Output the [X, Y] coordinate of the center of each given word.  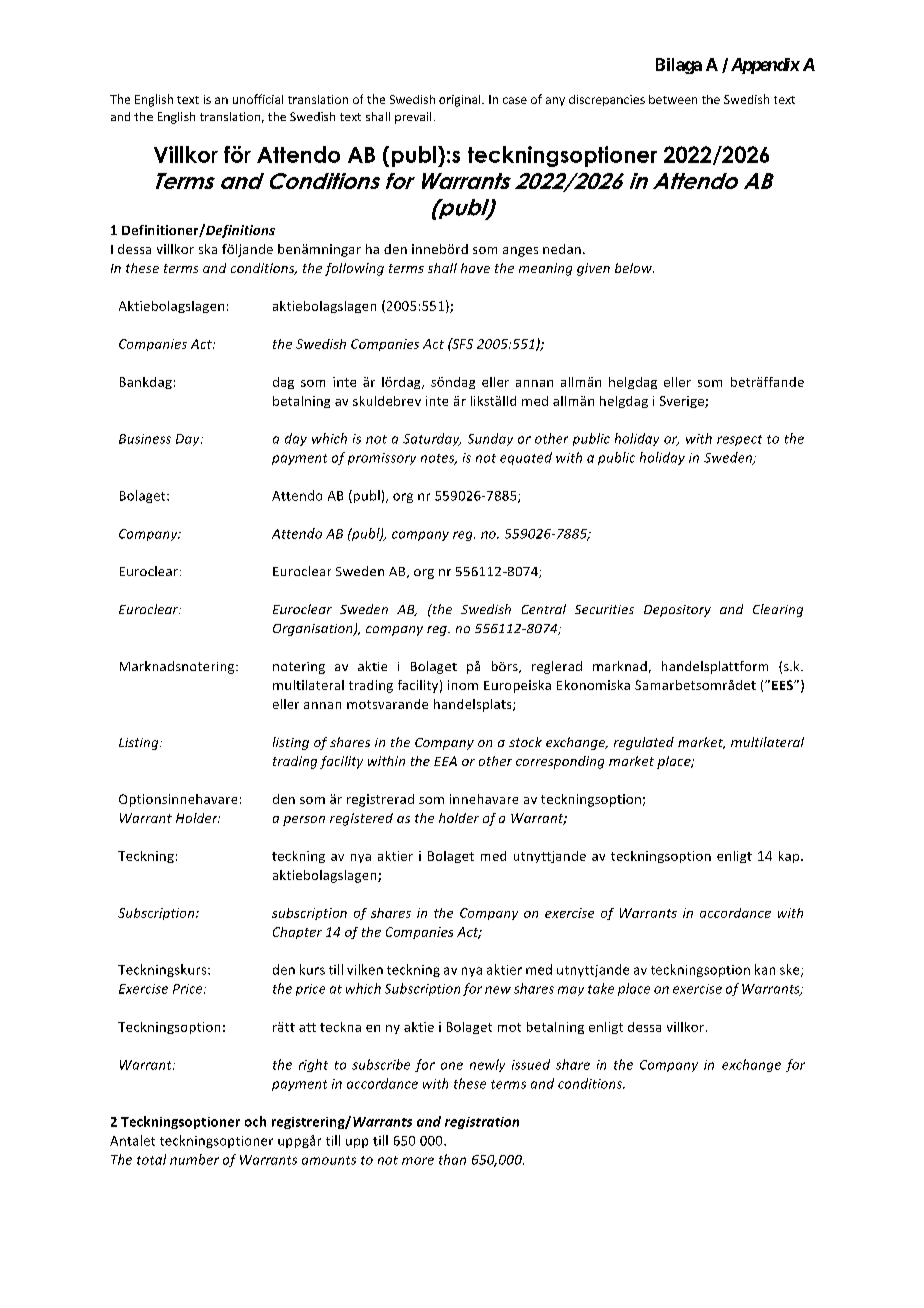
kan [765, 969]
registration [482, 1123]
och [255, 1121]
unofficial [258, 99]
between [673, 99]
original [461, 101]
